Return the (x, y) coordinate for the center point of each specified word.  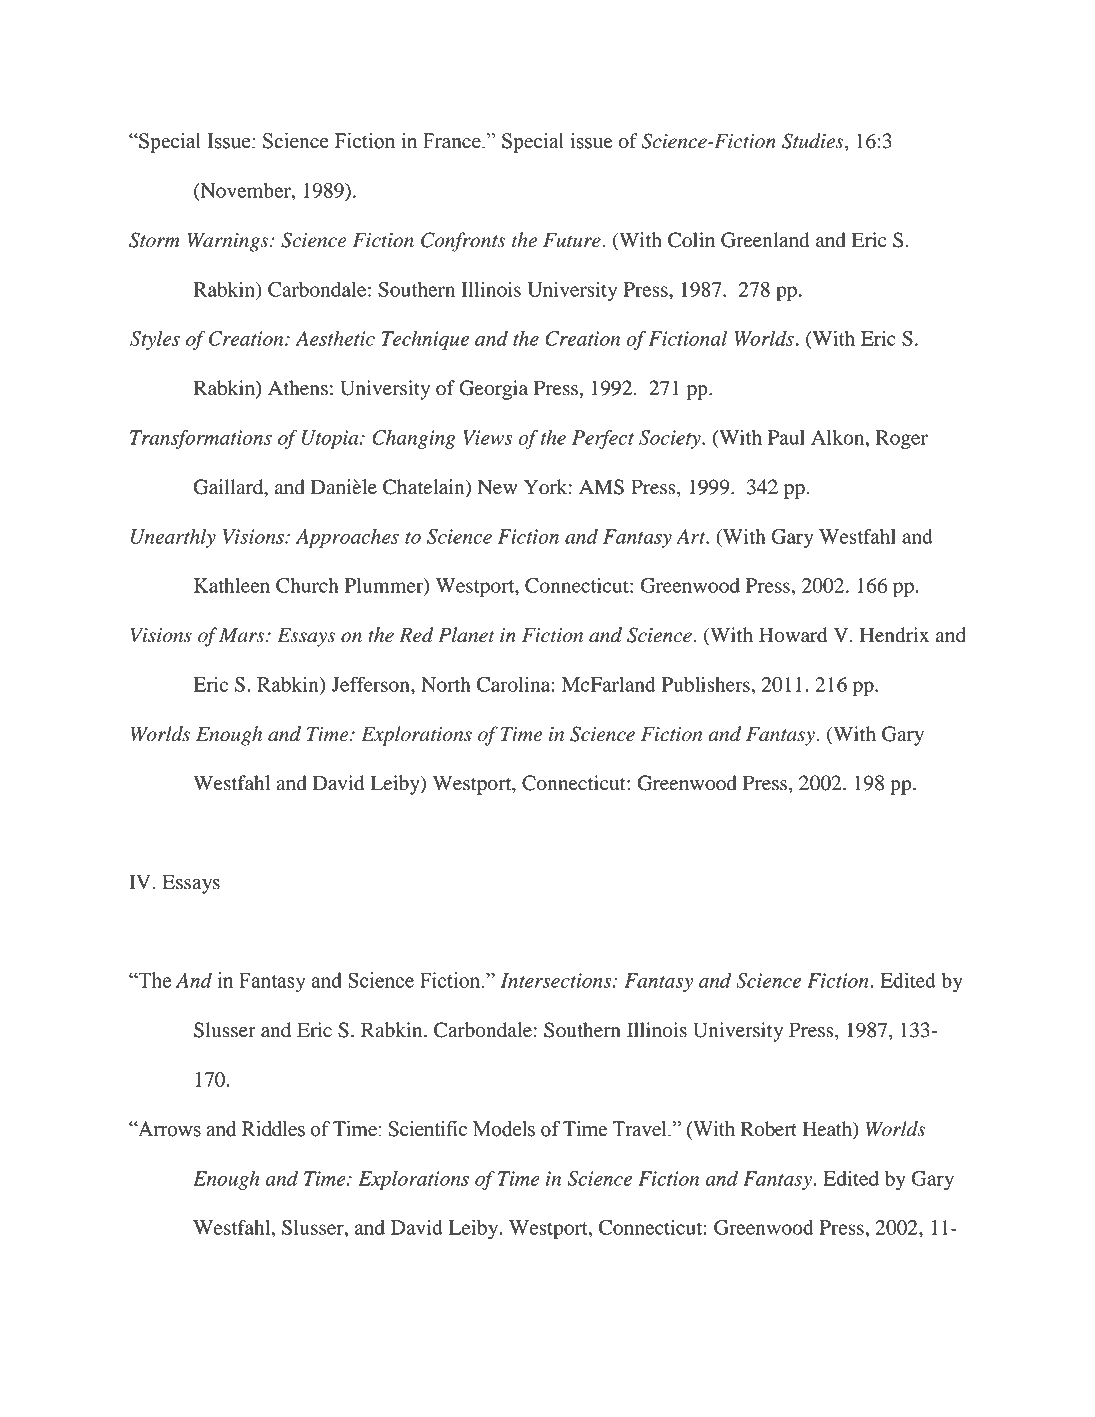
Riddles (273, 1129)
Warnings (229, 242)
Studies (814, 142)
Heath (828, 1130)
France (453, 141)
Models (504, 1129)
